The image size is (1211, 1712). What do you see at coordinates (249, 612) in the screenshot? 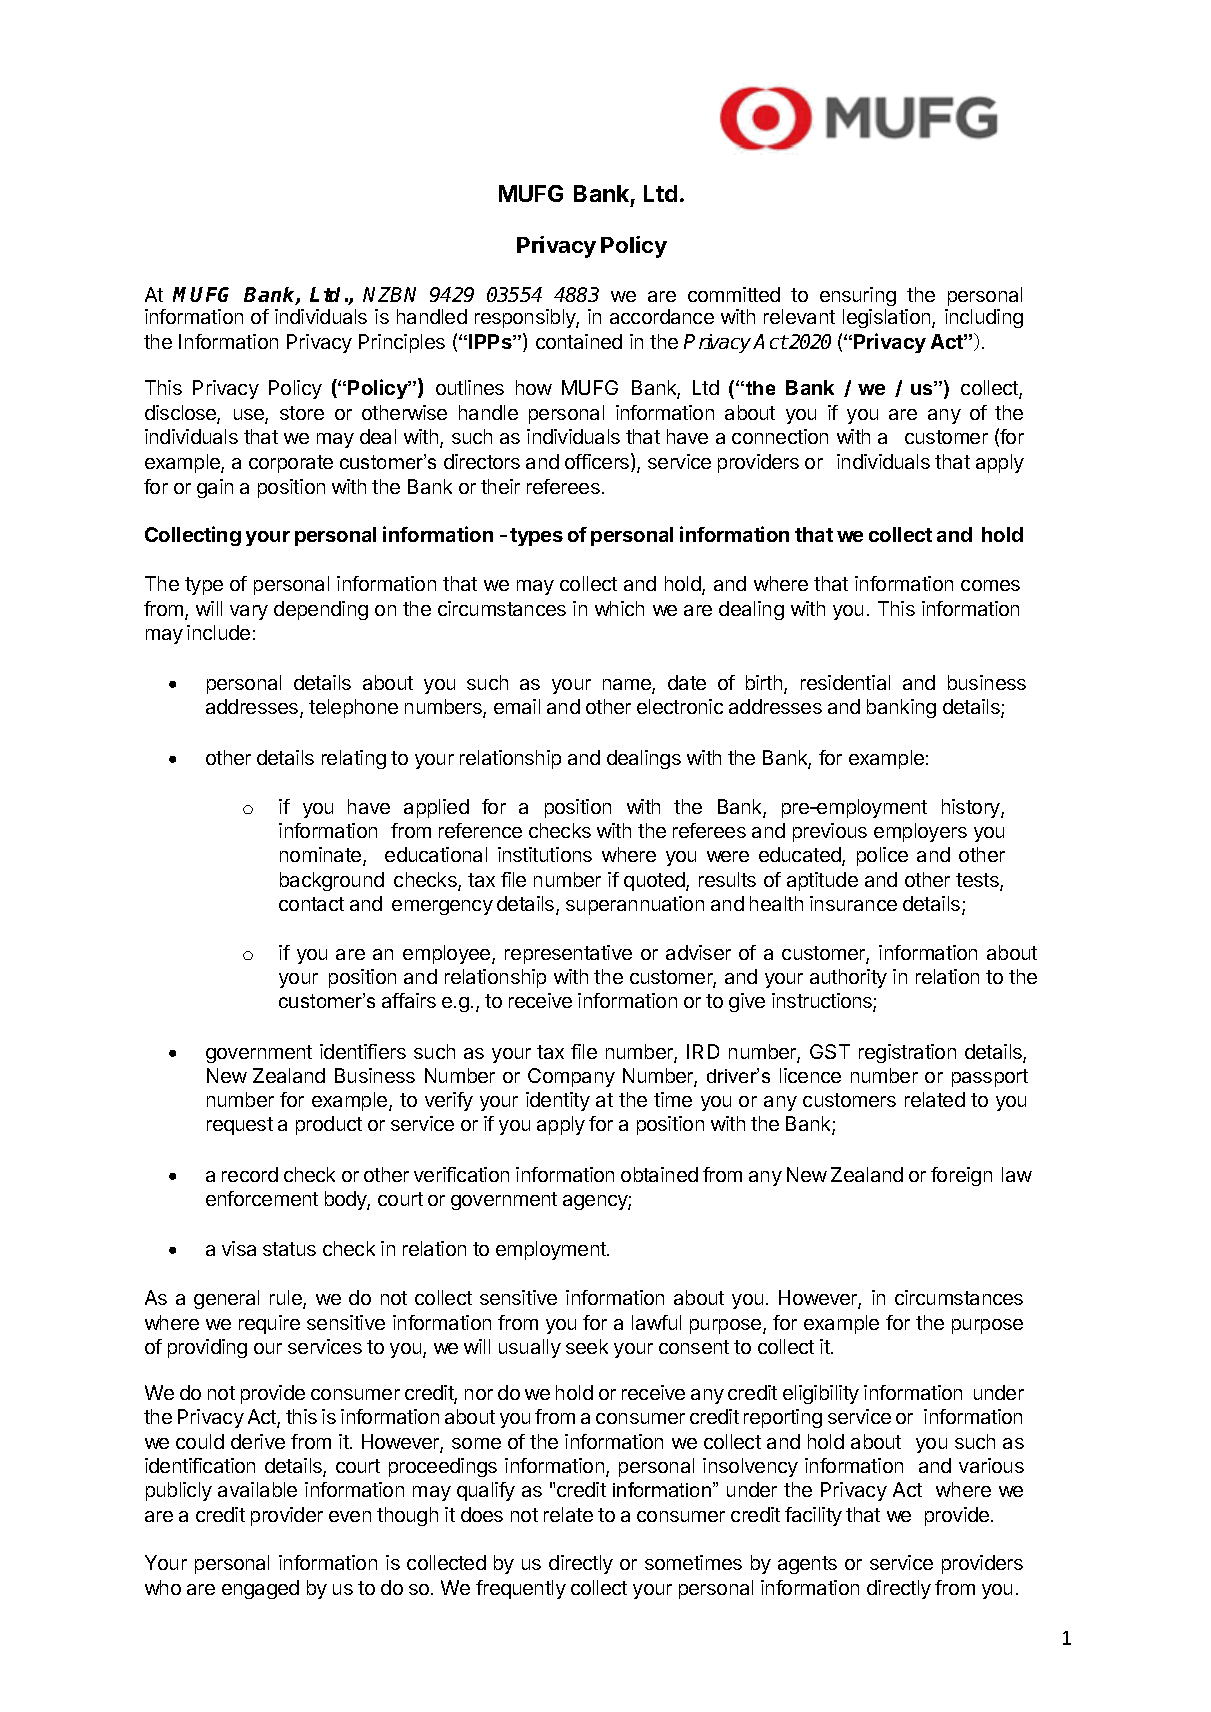
I see `vary` at bounding box center [249, 612].
